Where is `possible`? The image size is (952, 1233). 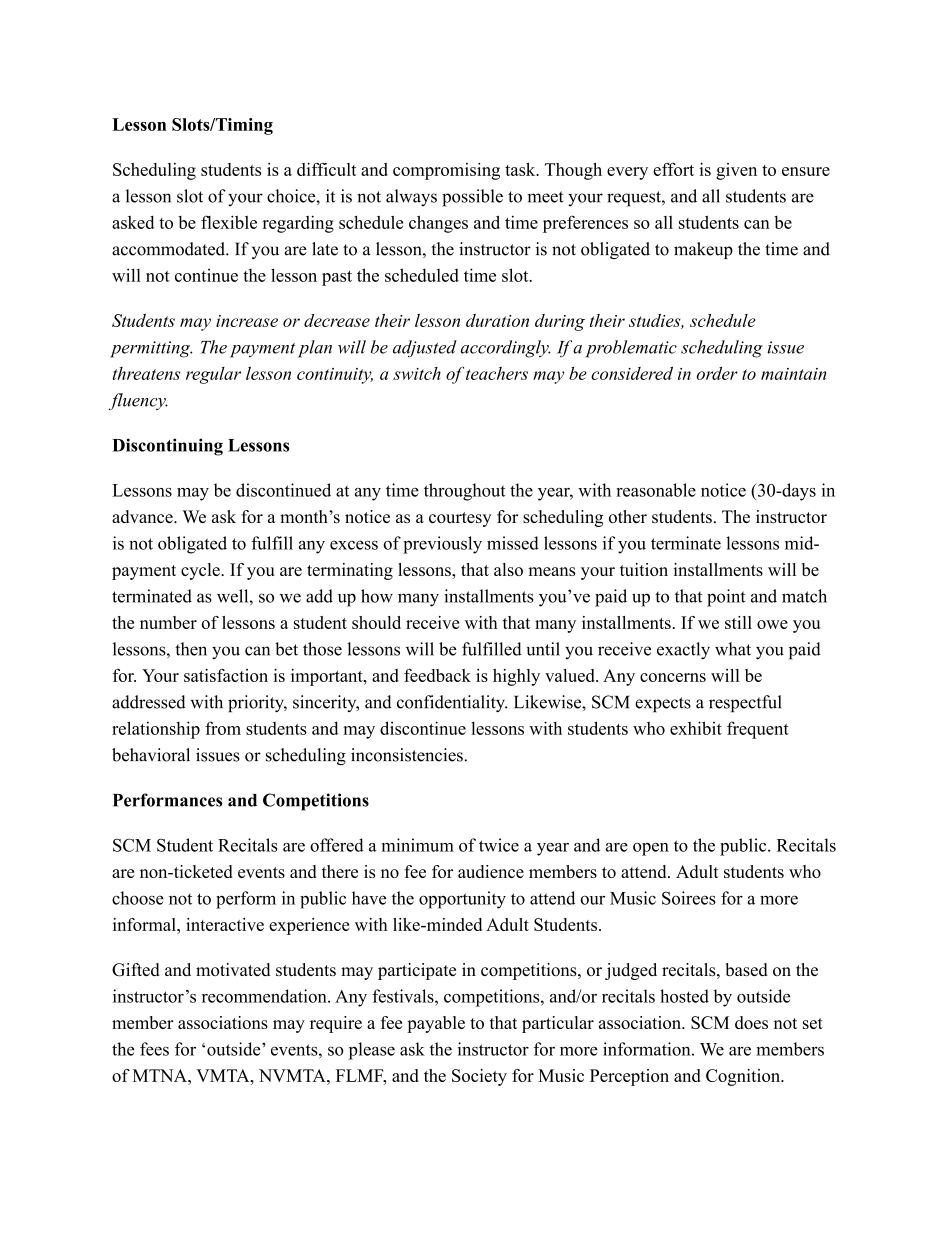
possible is located at coordinates (472, 198).
